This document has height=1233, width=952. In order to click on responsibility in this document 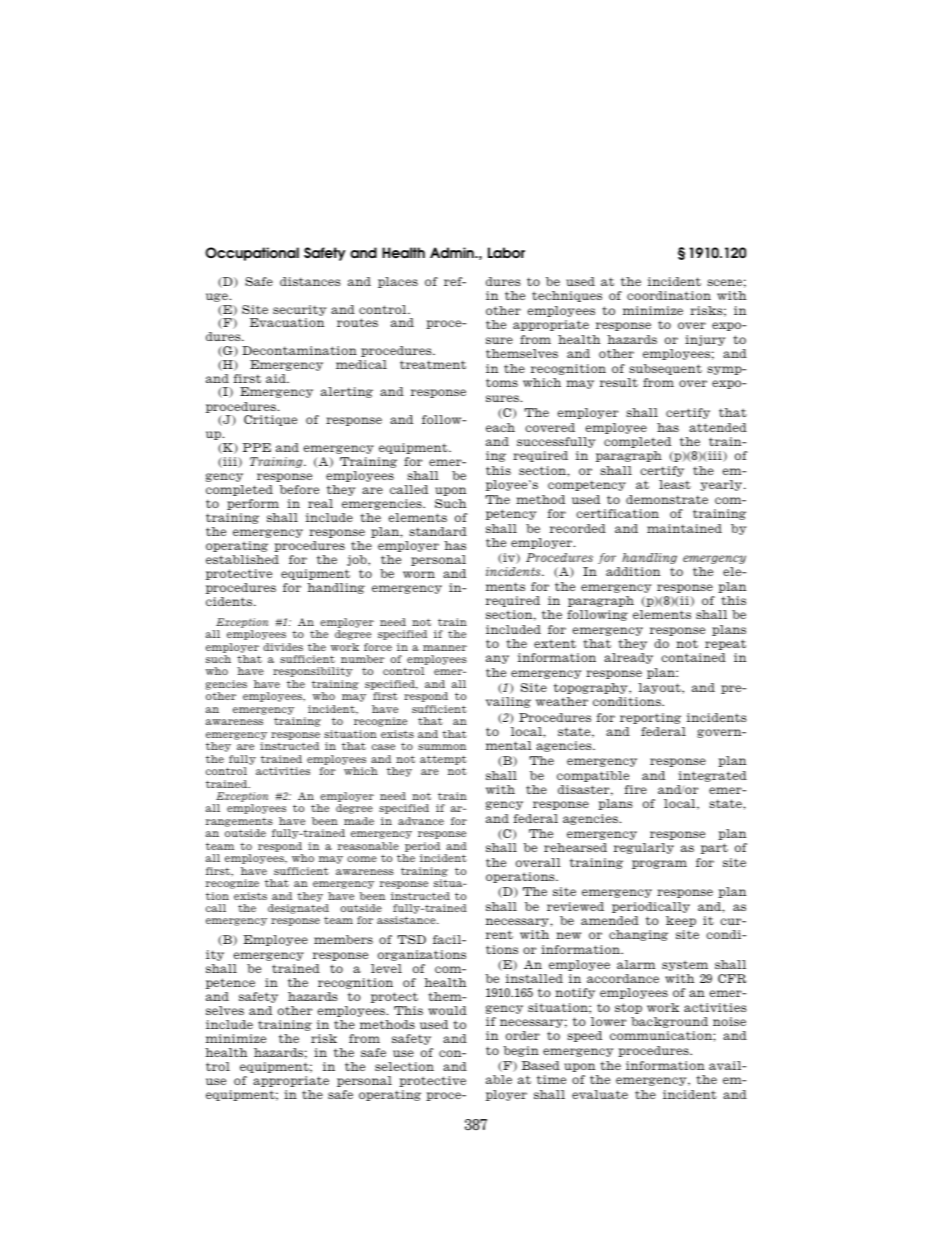, I will do `click(313, 672)`.
